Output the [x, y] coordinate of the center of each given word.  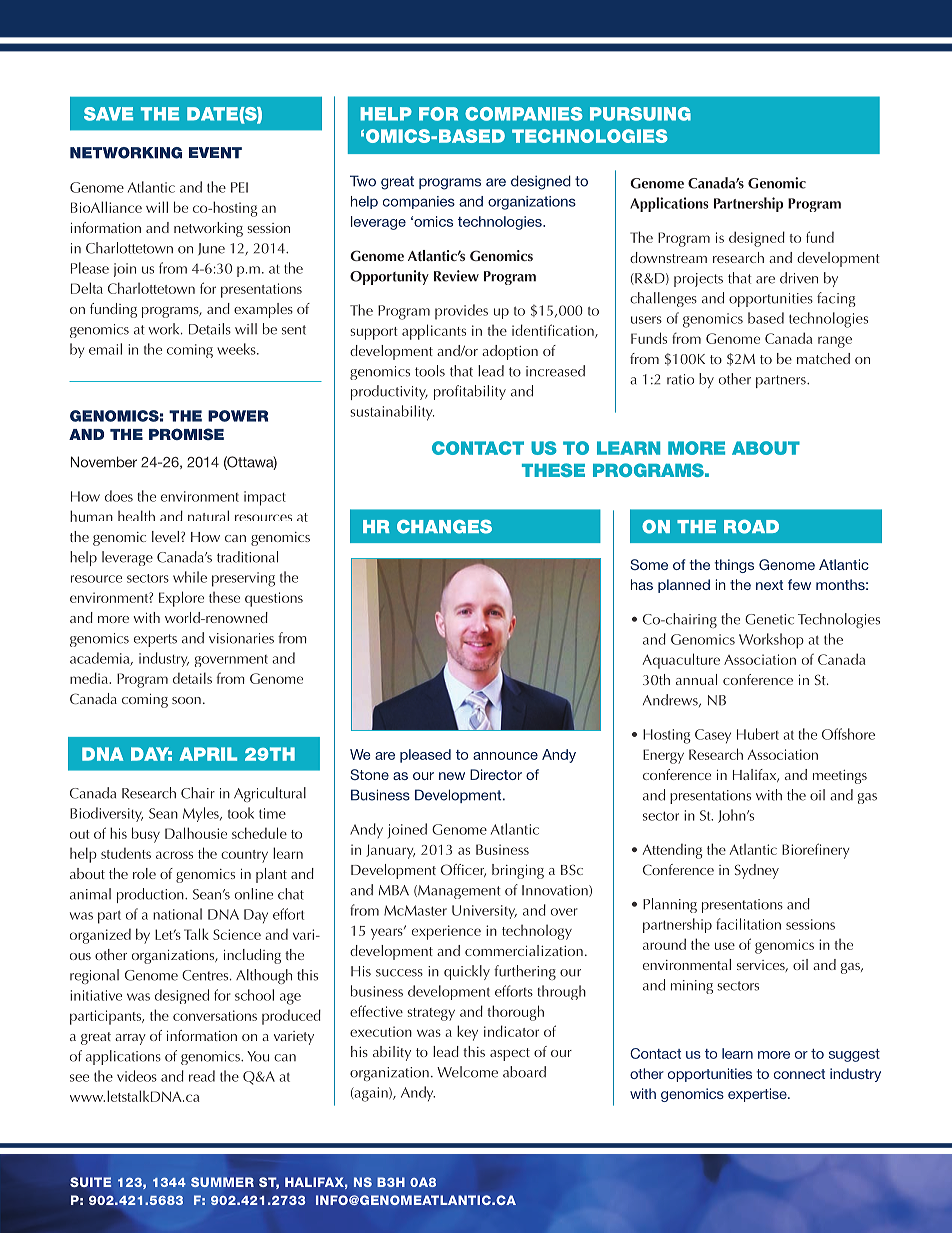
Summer [222, 1182]
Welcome [467, 1072]
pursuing [640, 114]
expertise [758, 1095]
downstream [668, 257]
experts [155, 640]
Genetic [769, 619]
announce [505, 756]
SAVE [108, 114]
